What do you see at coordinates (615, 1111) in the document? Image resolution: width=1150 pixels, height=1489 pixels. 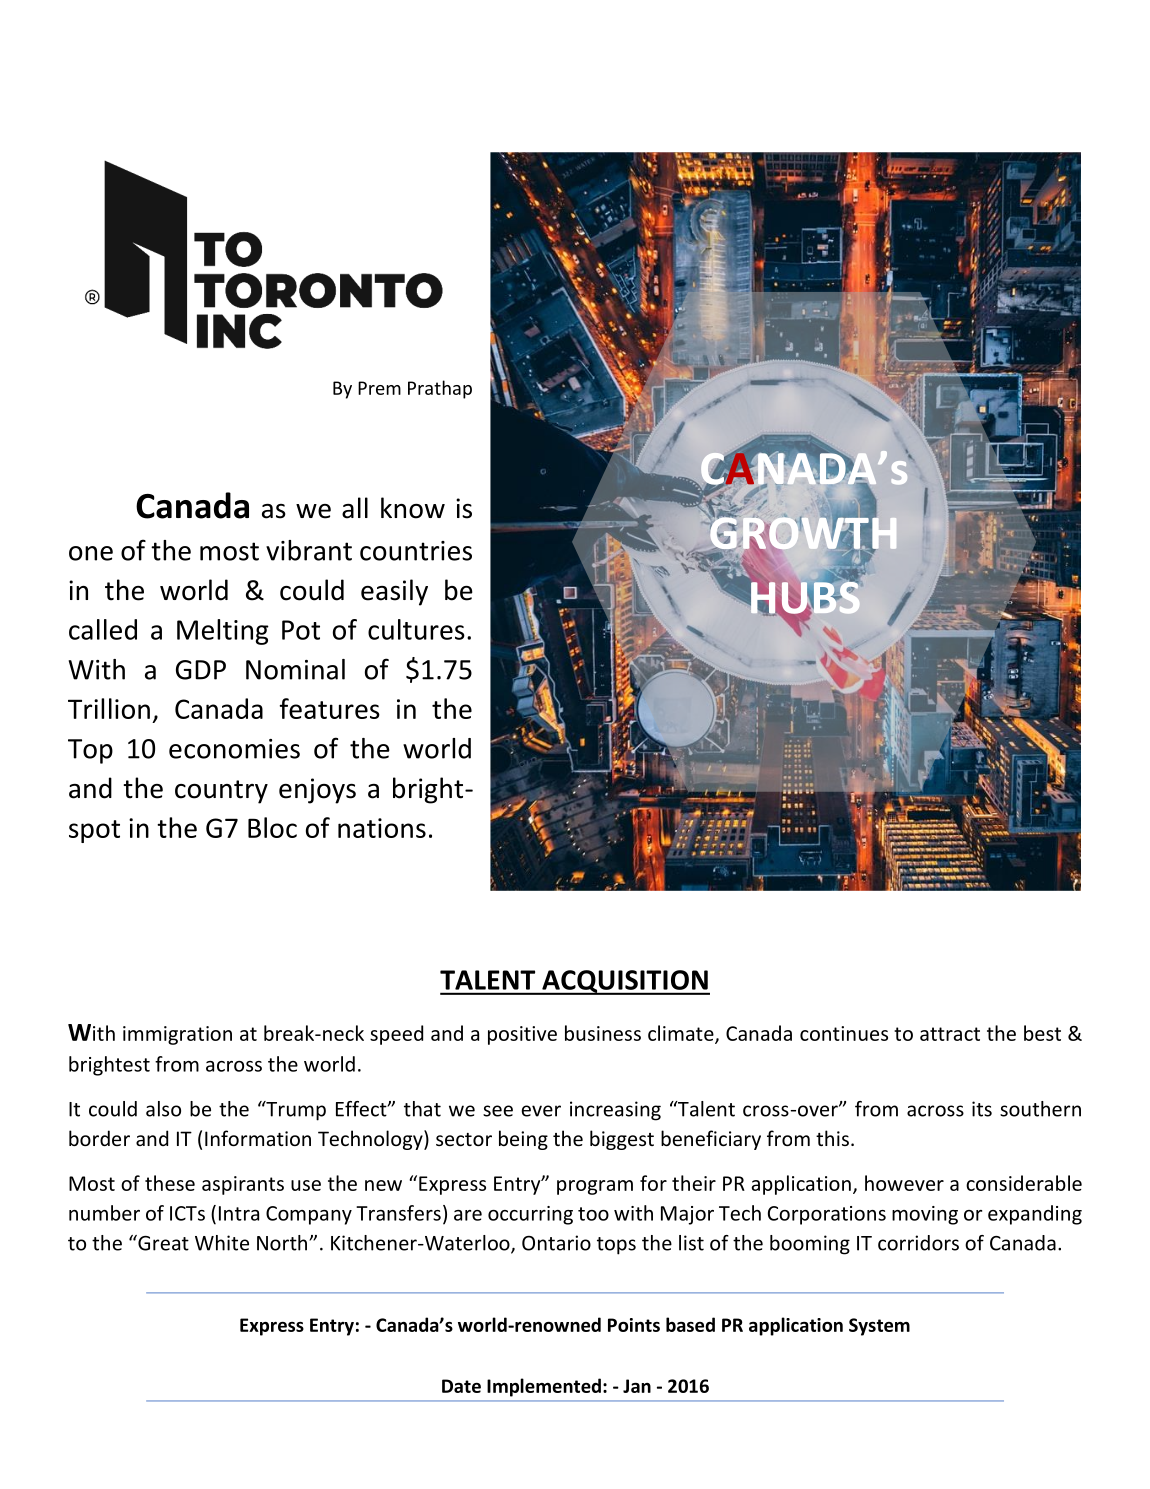 I see `increasing` at bounding box center [615, 1111].
